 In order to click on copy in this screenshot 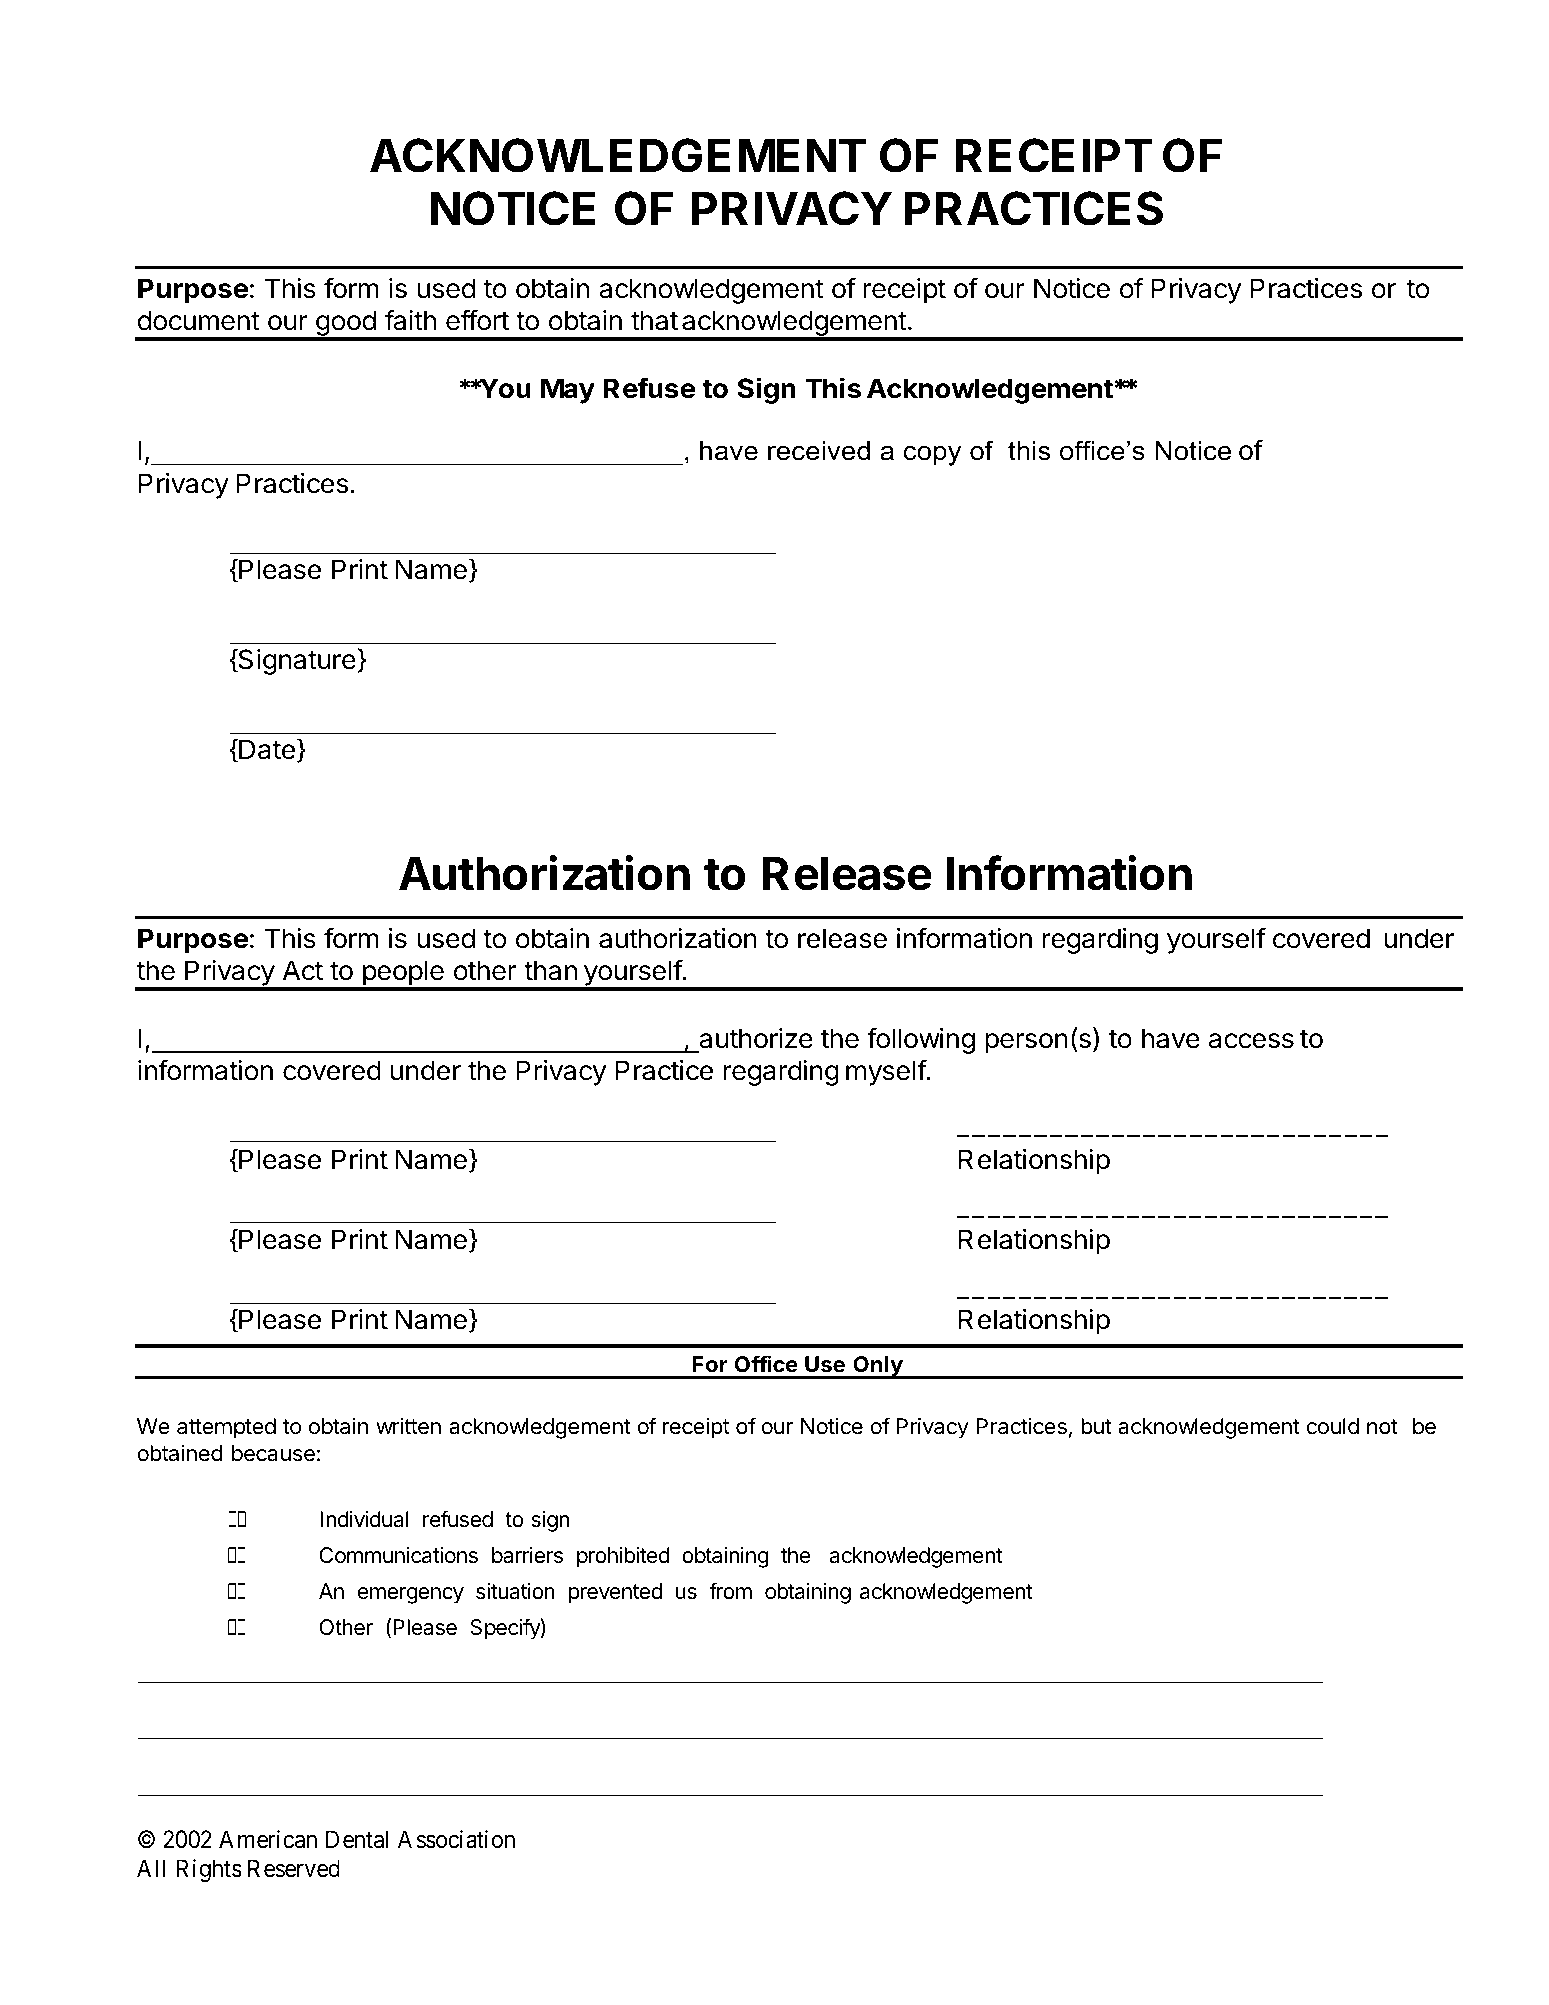, I will do `click(932, 456)`.
